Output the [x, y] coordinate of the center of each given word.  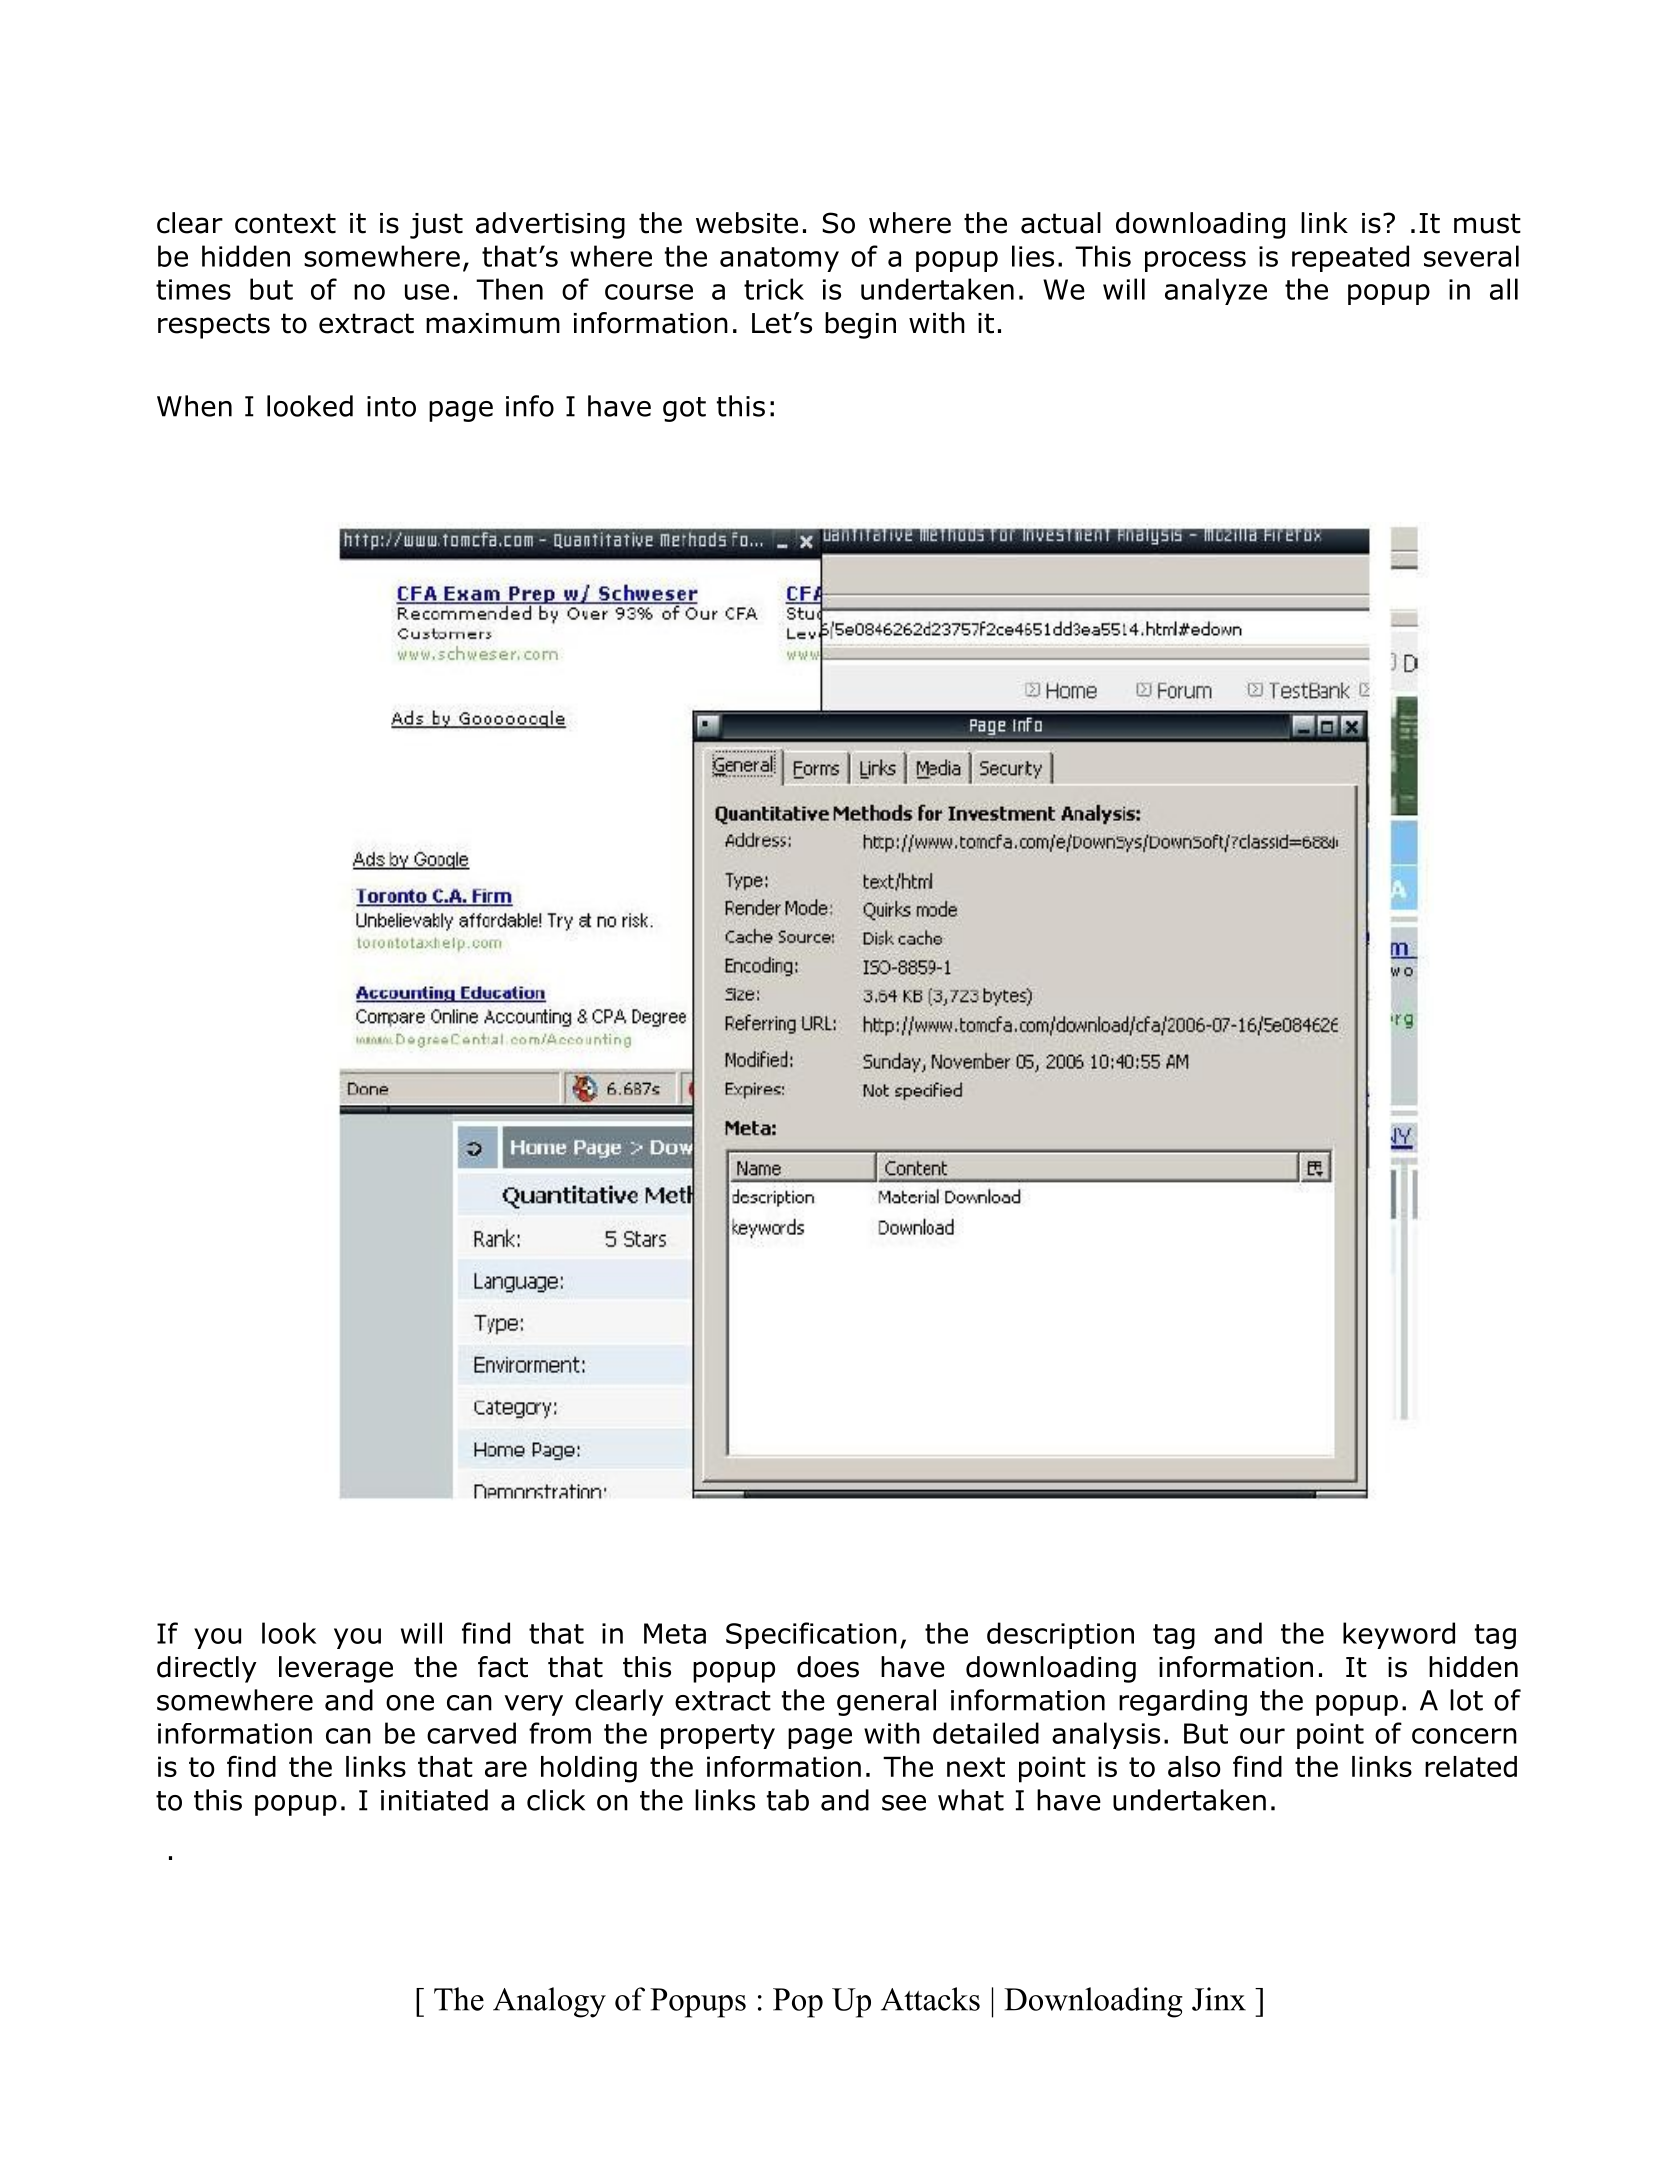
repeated [1350, 258]
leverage [336, 1669]
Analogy [549, 2002]
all [1504, 289]
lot [1466, 1700]
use [427, 292]
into [391, 406]
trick [774, 289]
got [684, 409]
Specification [811, 1635]
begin [860, 325]
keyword [1399, 1635]
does [828, 1667]
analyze [1216, 291]
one [410, 1703]
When [194, 406]
